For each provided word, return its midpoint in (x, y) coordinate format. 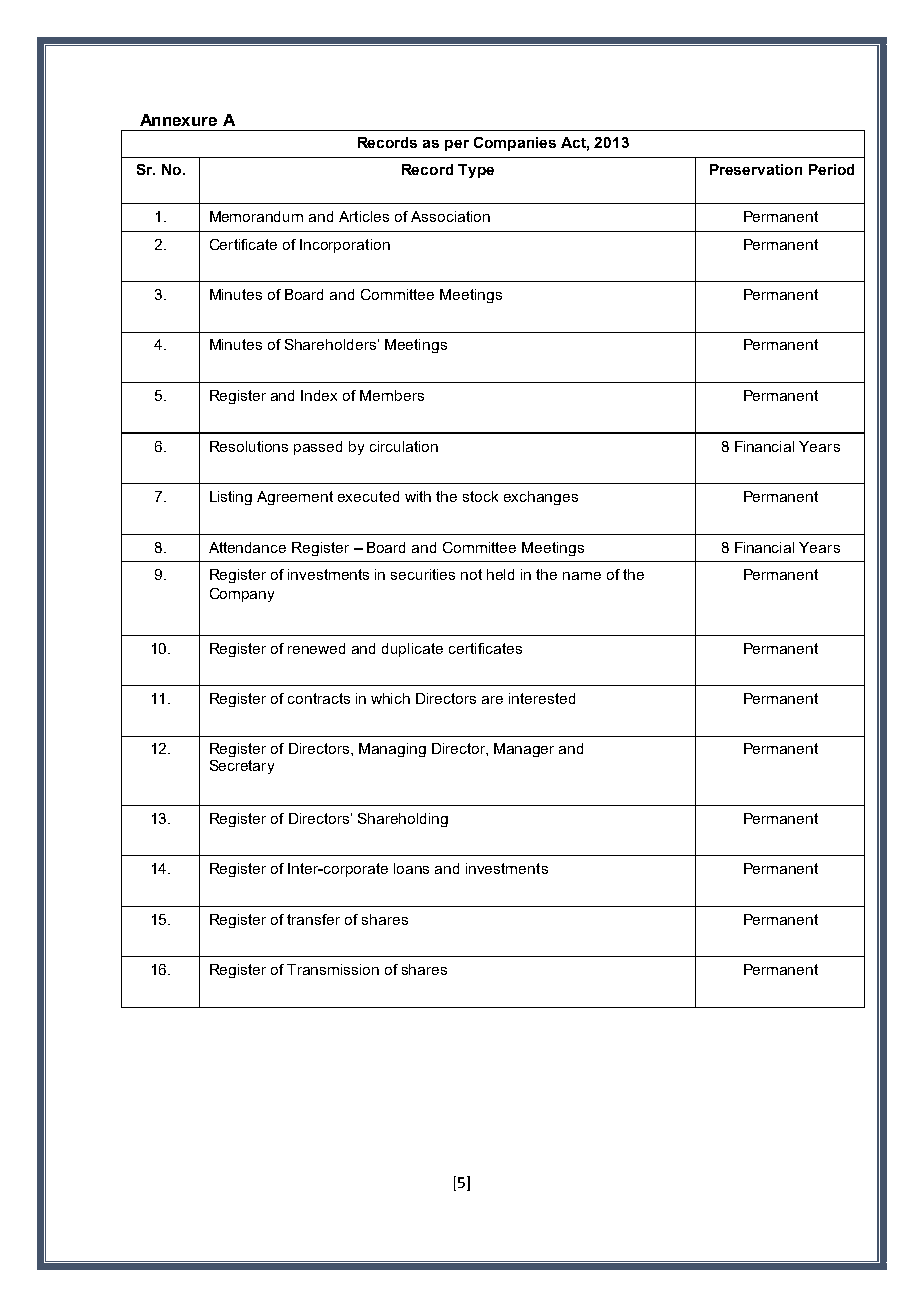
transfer (313, 919)
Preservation (756, 169)
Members (392, 395)
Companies (515, 144)
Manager (524, 750)
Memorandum (256, 216)
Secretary (242, 767)
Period (831, 169)
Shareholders (330, 344)
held (500, 574)
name (582, 576)
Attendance (247, 547)
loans (411, 868)
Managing (392, 750)
